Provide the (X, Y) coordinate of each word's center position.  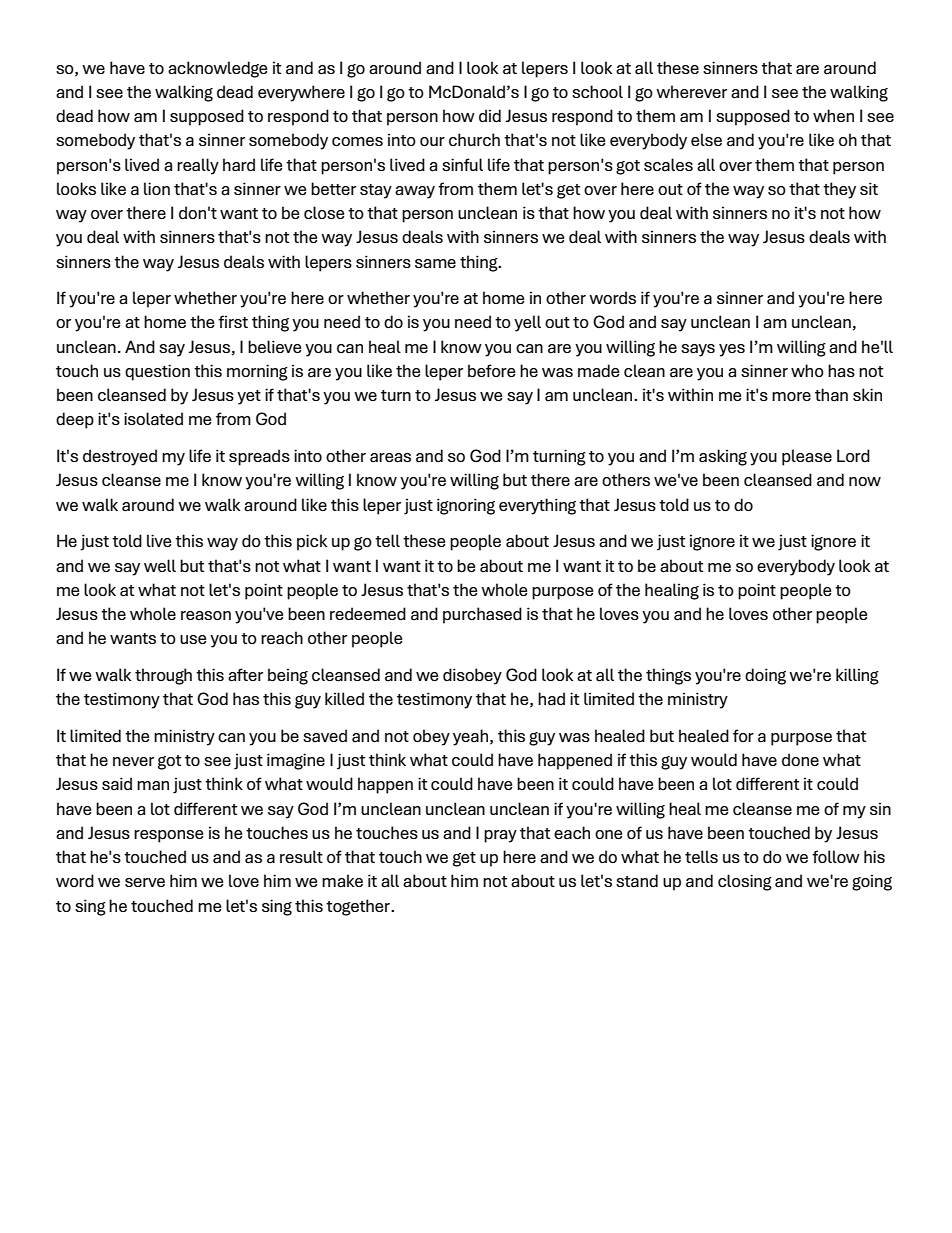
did (490, 116)
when (833, 115)
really (198, 166)
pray (500, 836)
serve (145, 882)
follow (836, 856)
